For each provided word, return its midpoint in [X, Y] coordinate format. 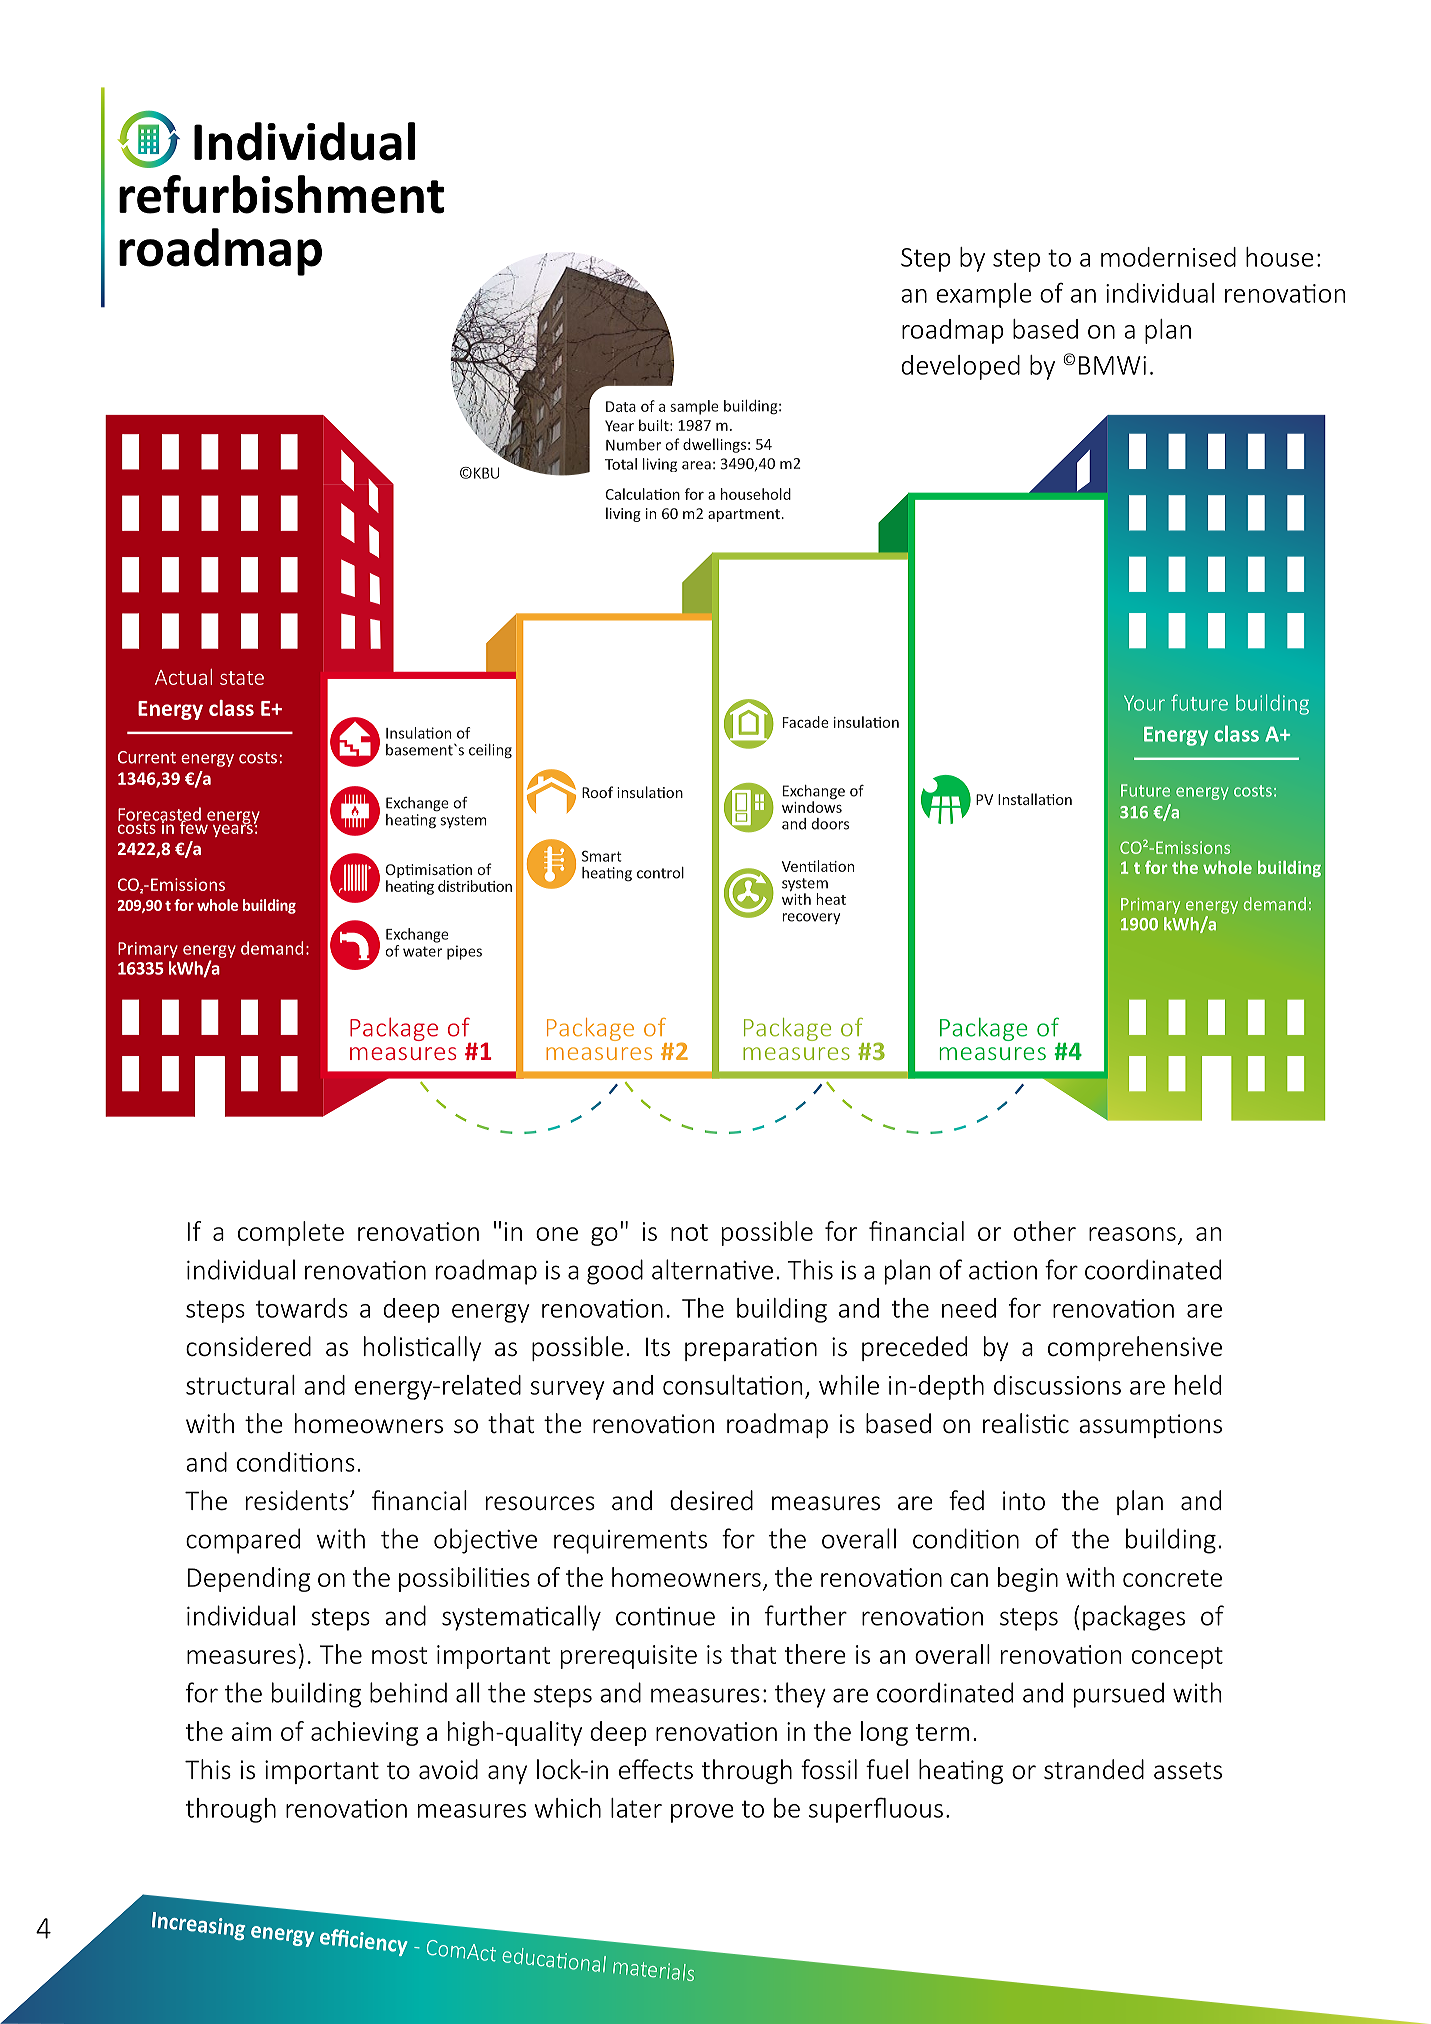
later [636, 1808]
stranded [1094, 1769]
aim [251, 1731]
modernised [1168, 257]
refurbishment [281, 194]
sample [694, 407]
